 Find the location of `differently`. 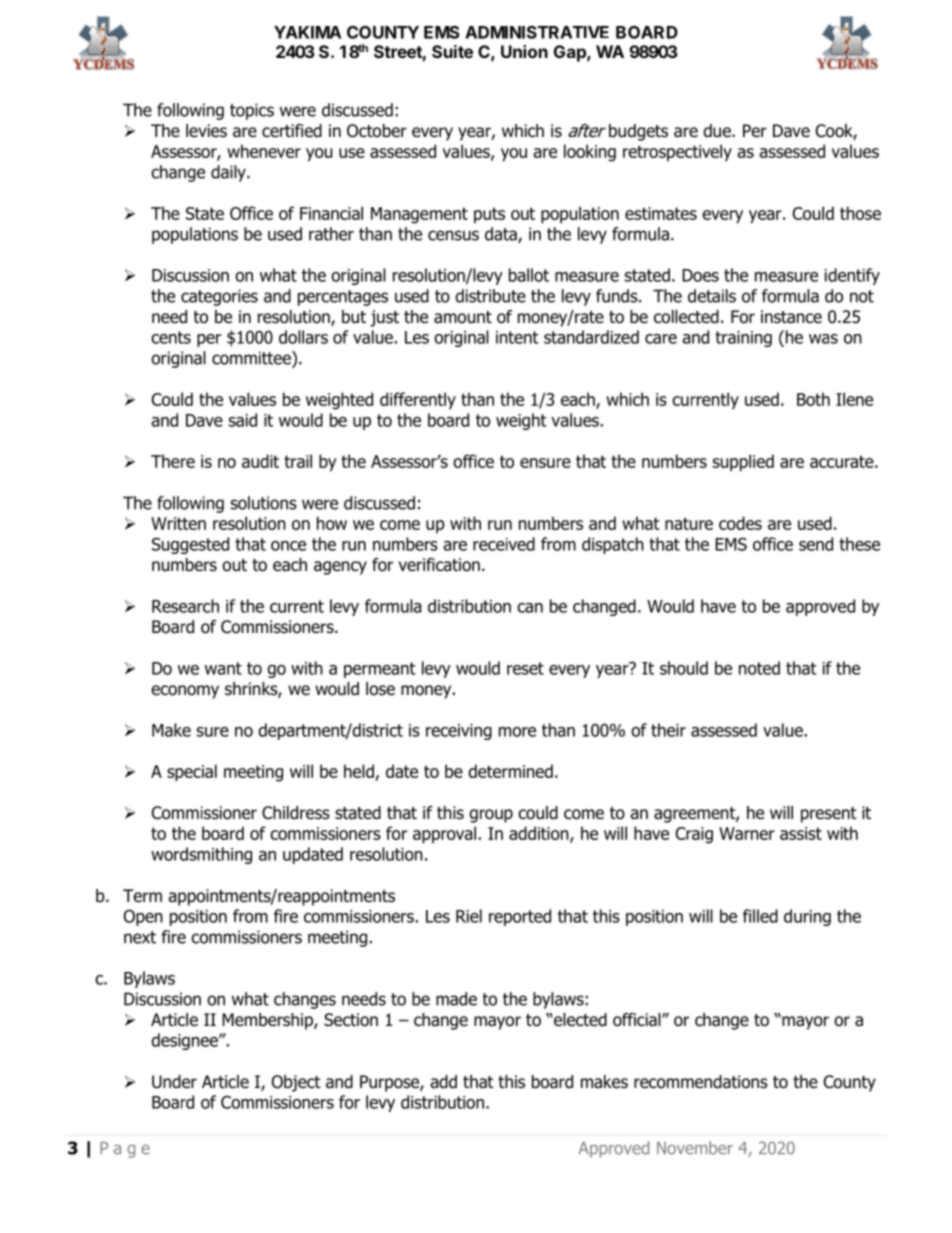

differently is located at coordinates (418, 400).
